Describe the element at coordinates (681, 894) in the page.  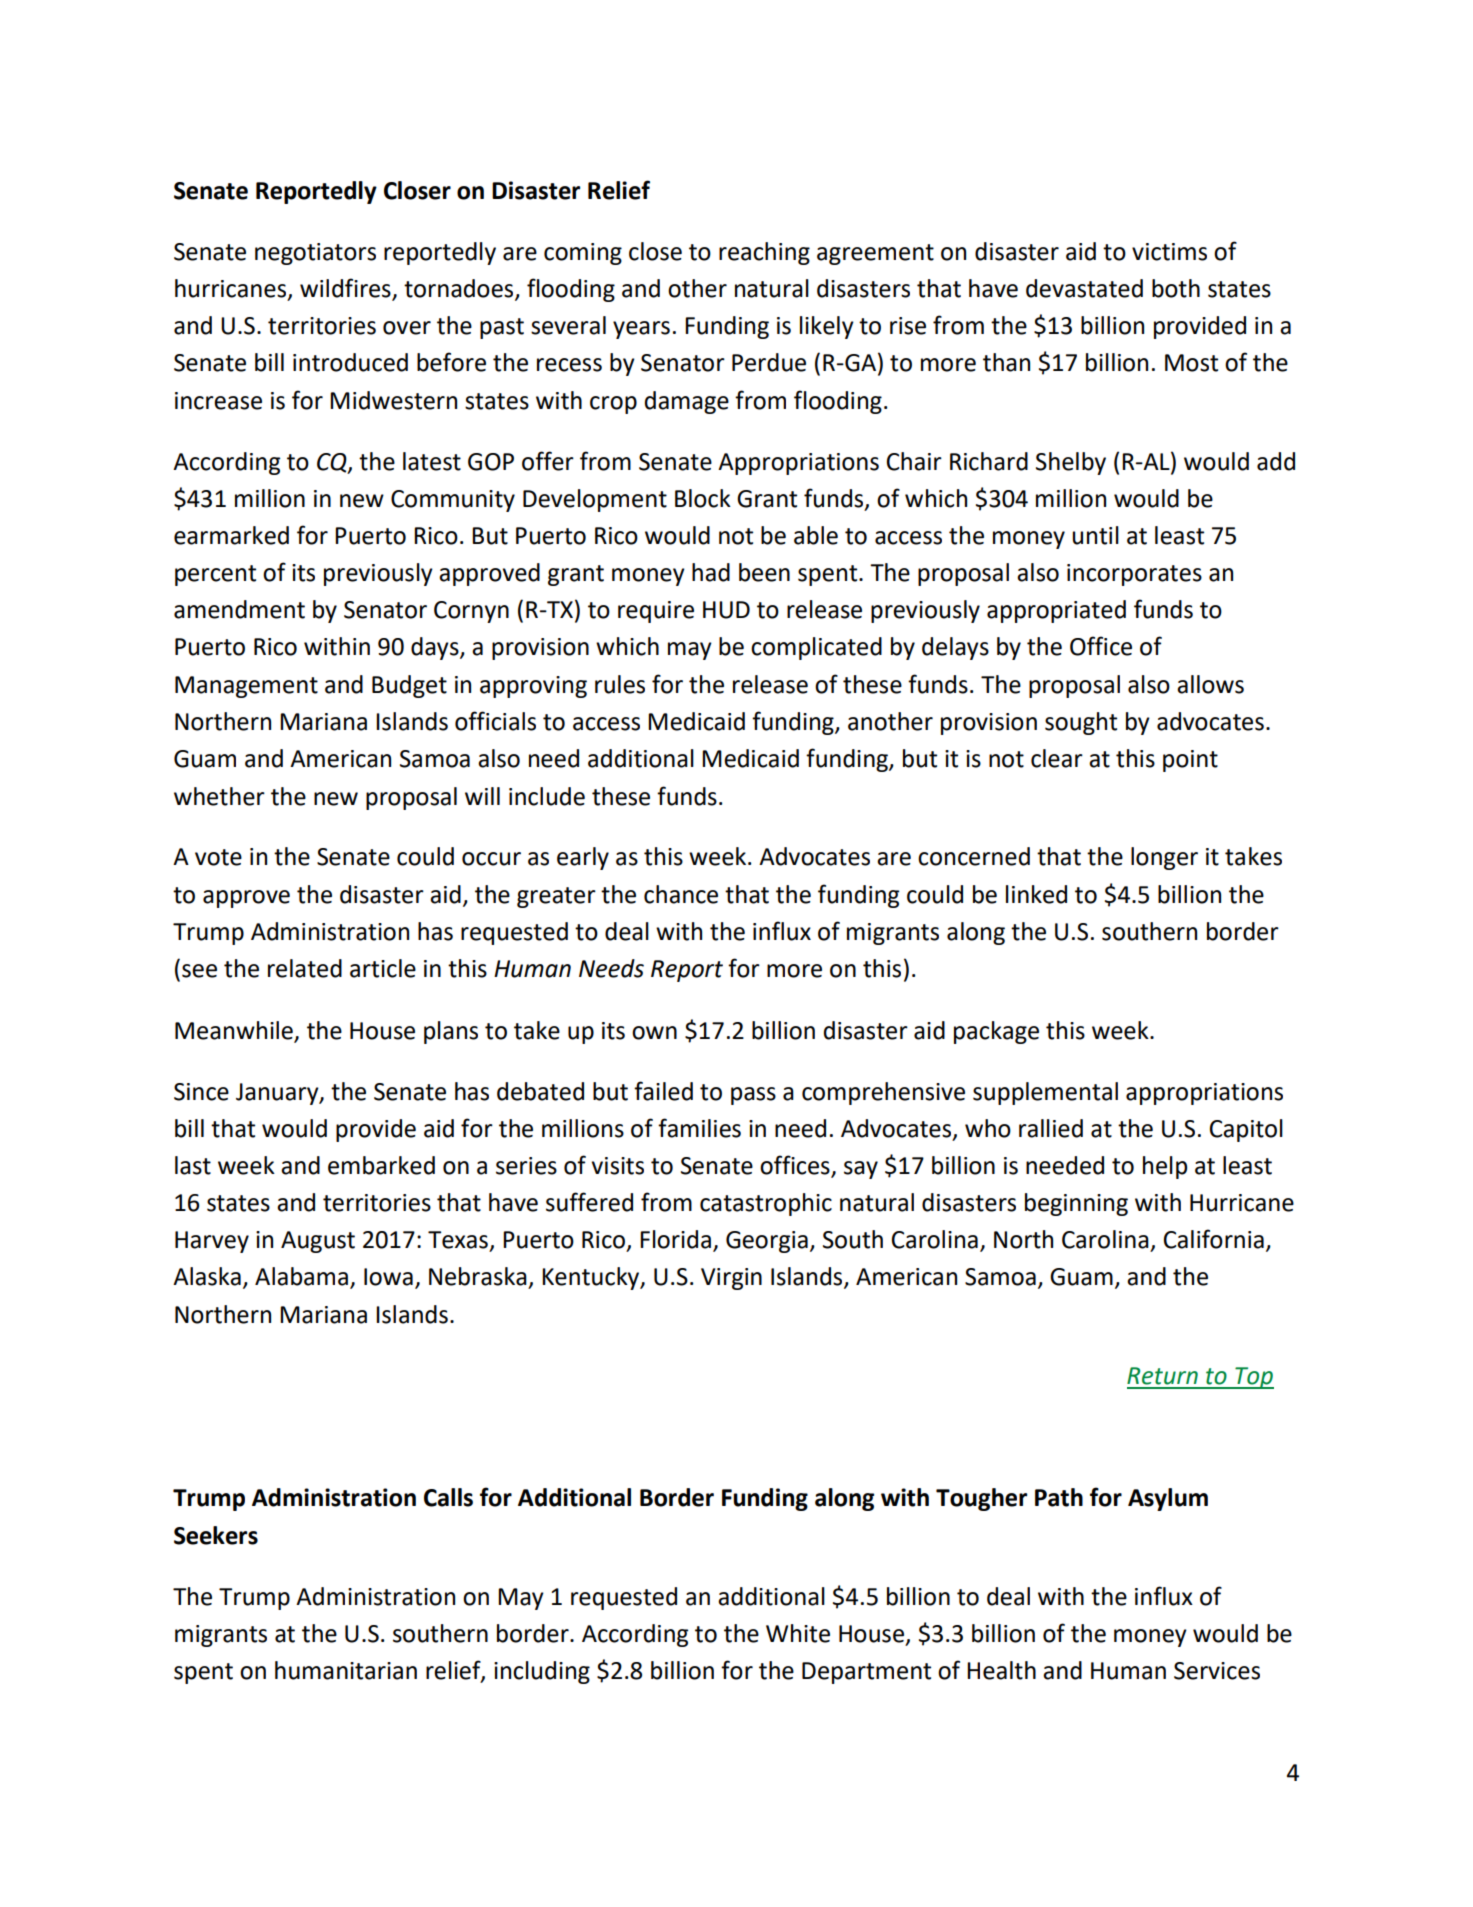
I see `chance` at that location.
